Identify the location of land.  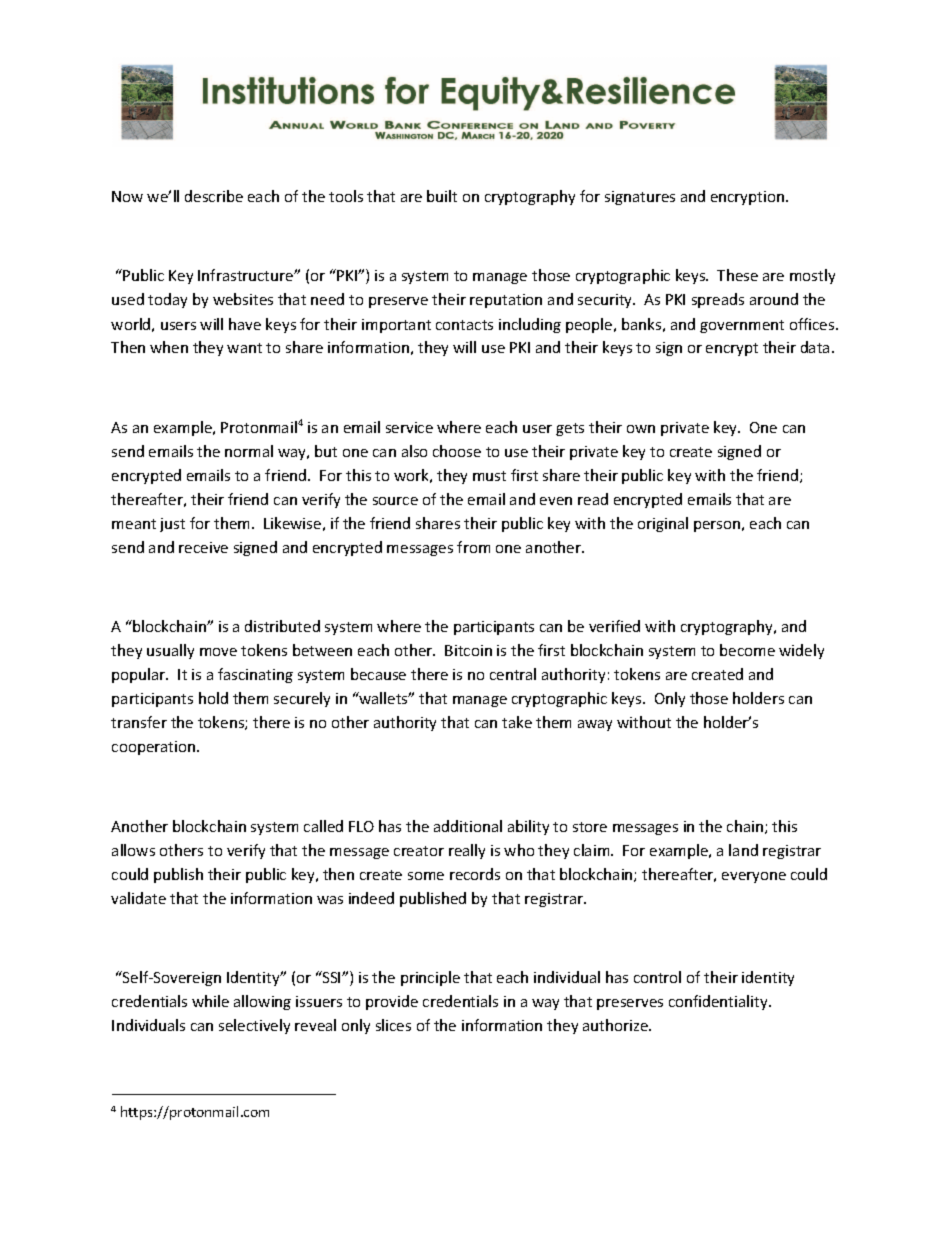
(743, 850).
